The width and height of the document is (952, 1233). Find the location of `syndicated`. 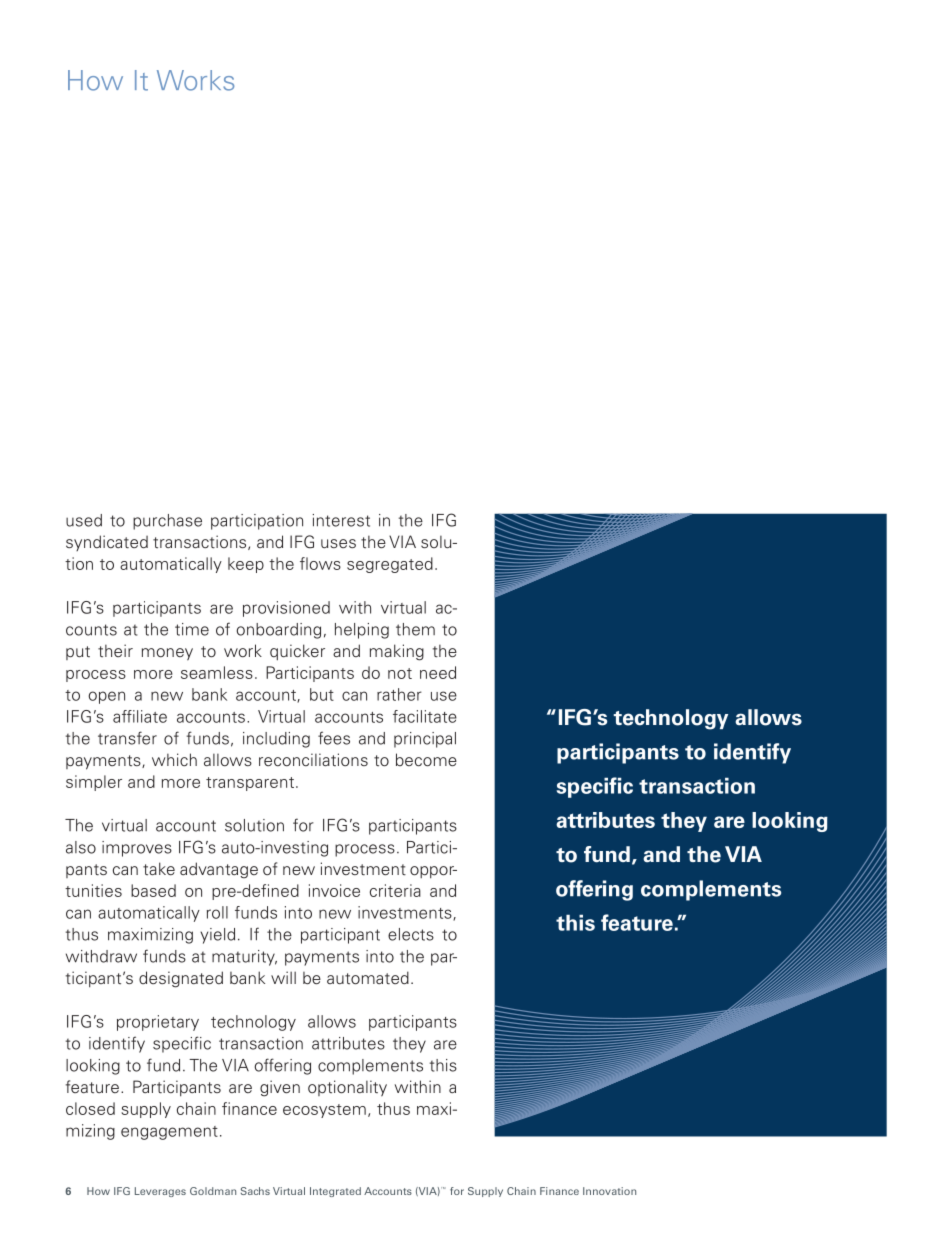

syndicated is located at coordinates (107, 543).
